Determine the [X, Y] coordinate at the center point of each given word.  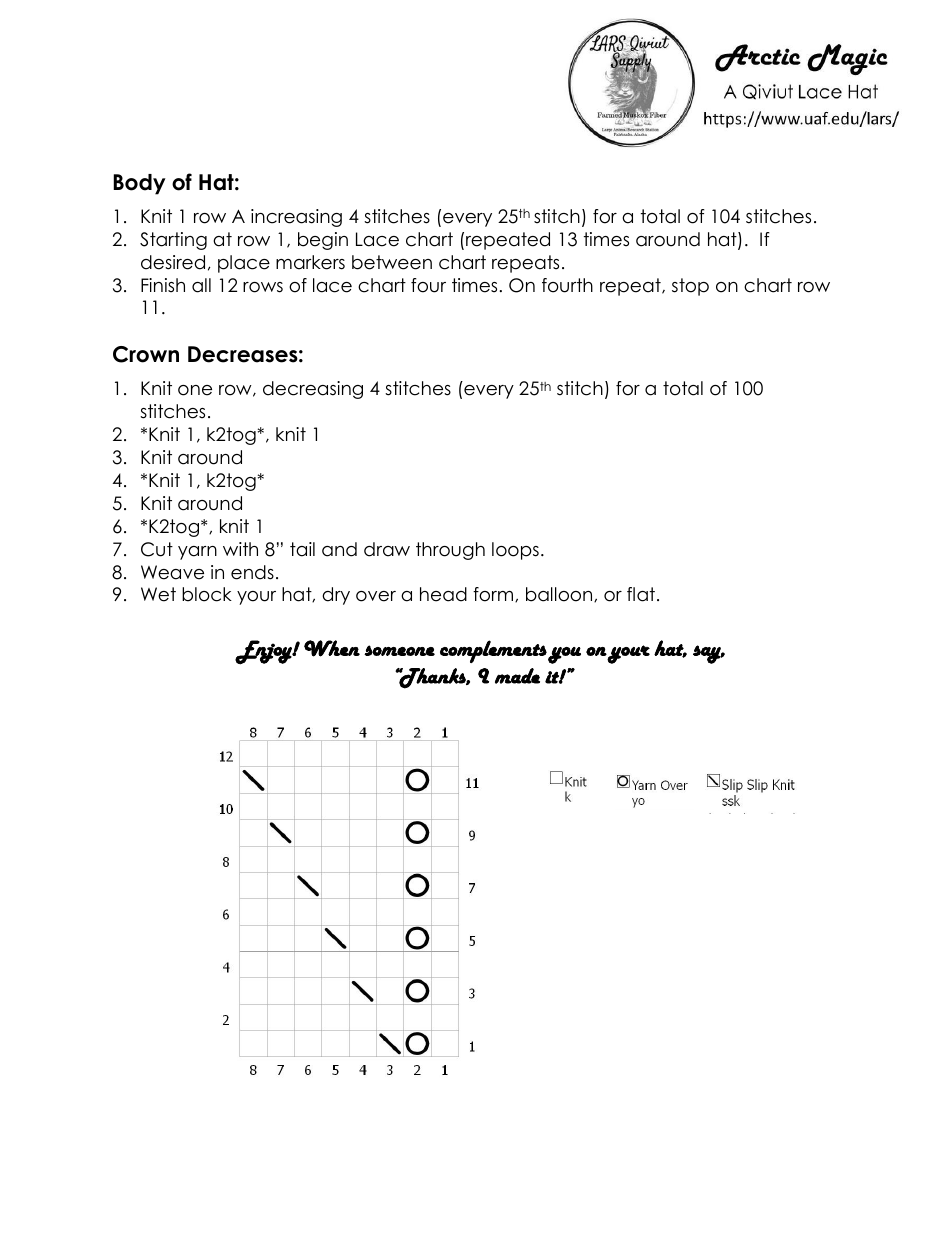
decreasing [313, 390]
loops [515, 551]
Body [139, 184]
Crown [146, 354]
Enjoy [264, 652]
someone [399, 650]
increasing [296, 218]
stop [690, 287]
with [240, 549]
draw [387, 549]
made [517, 676]
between [392, 262]
